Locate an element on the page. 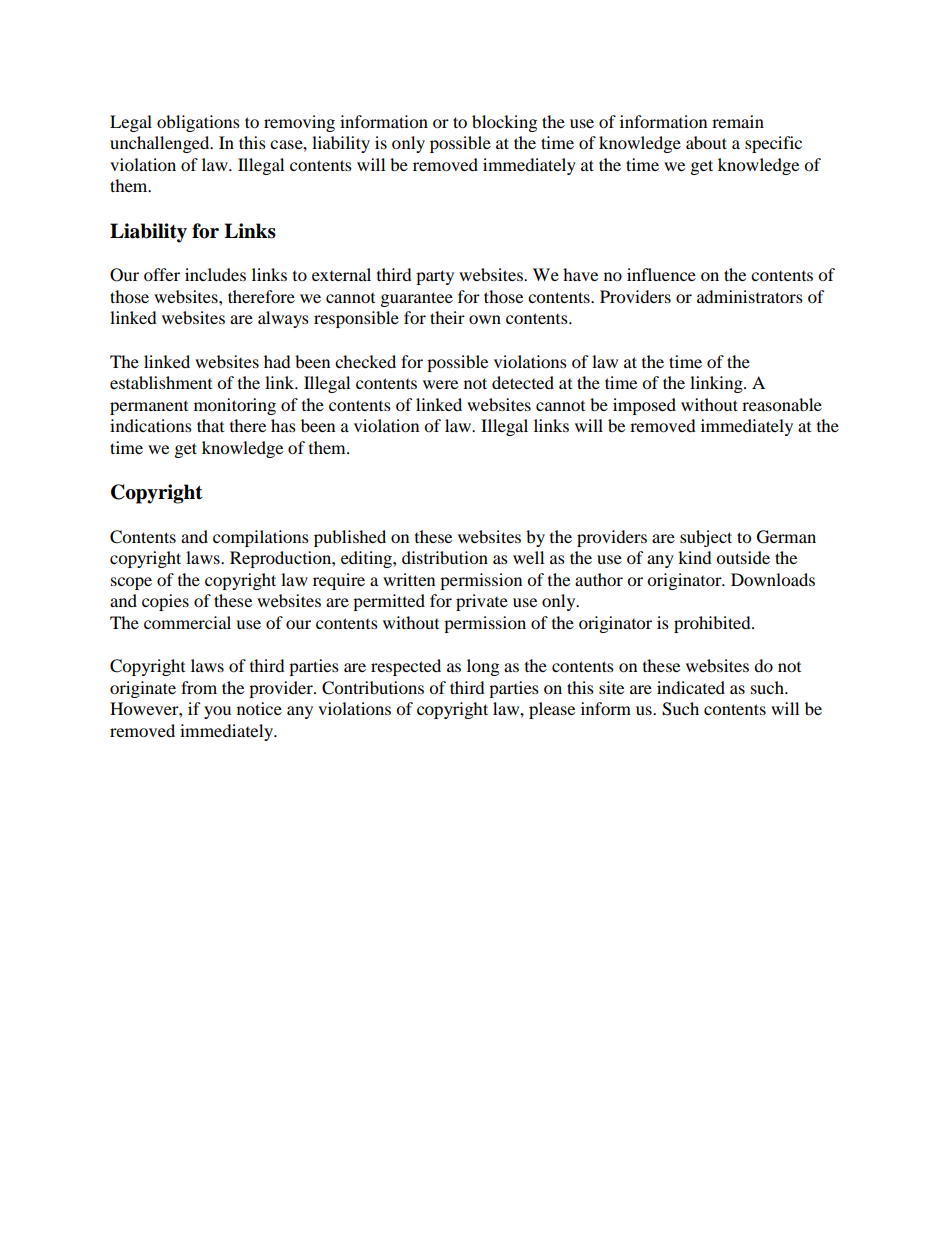 The width and height of the image is (952, 1233). about is located at coordinates (706, 142).
